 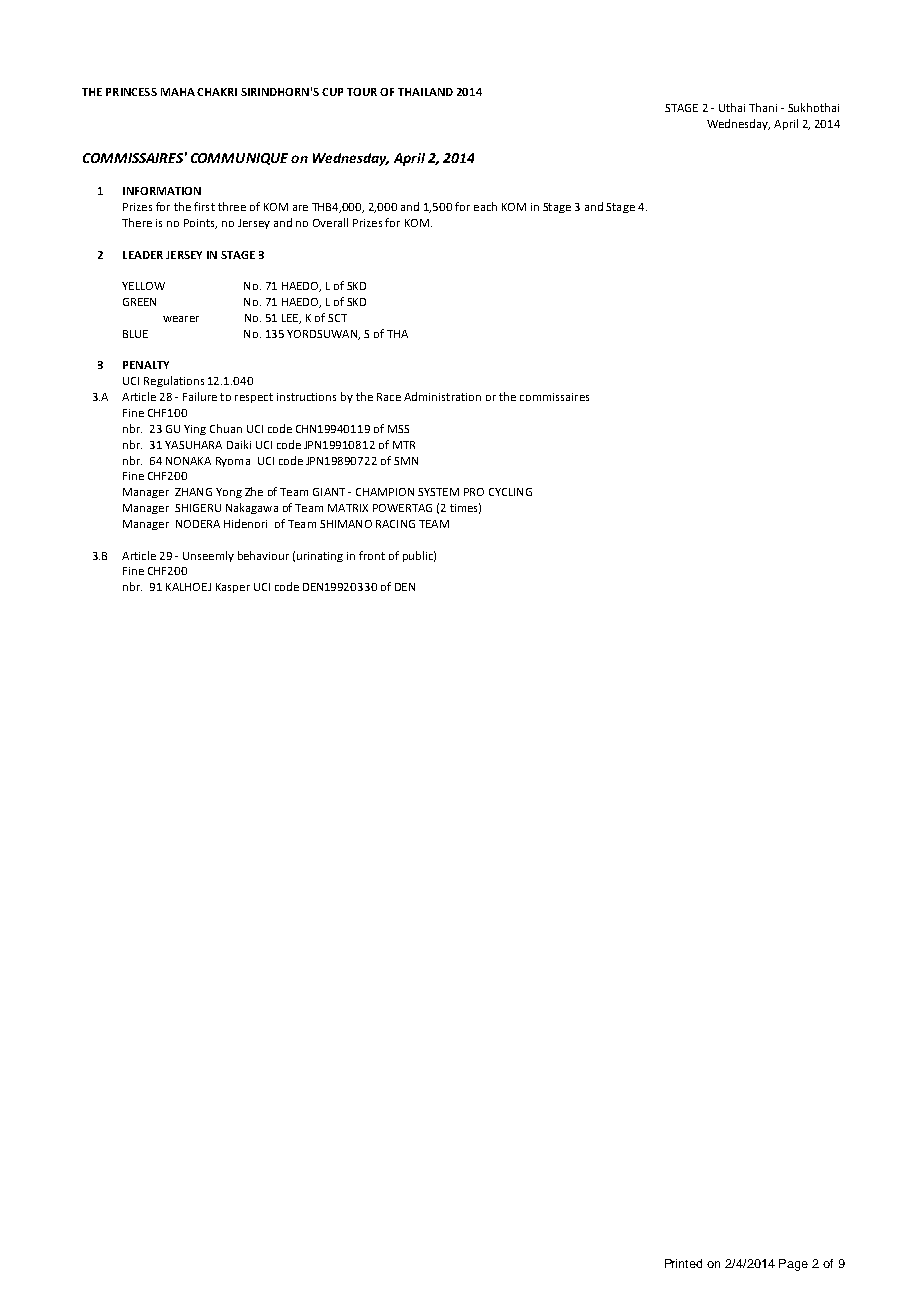 I want to click on Page, so click(x=793, y=1265).
